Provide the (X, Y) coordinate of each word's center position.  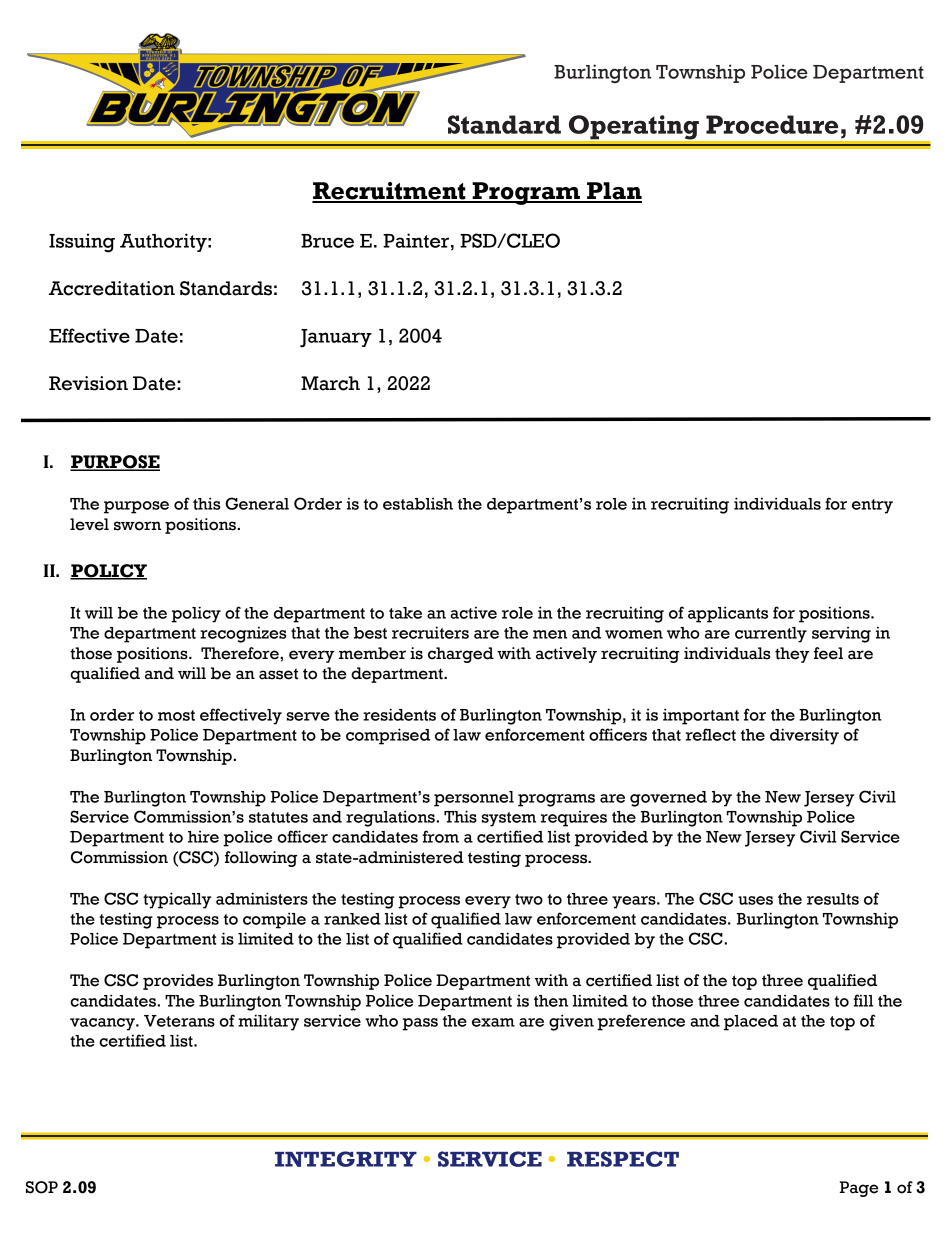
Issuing (82, 243)
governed (668, 799)
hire (203, 837)
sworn (137, 526)
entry (872, 506)
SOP (42, 1187)
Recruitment (390, 192)
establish (418, 504)
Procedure (772, 124)
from (441, 836)
